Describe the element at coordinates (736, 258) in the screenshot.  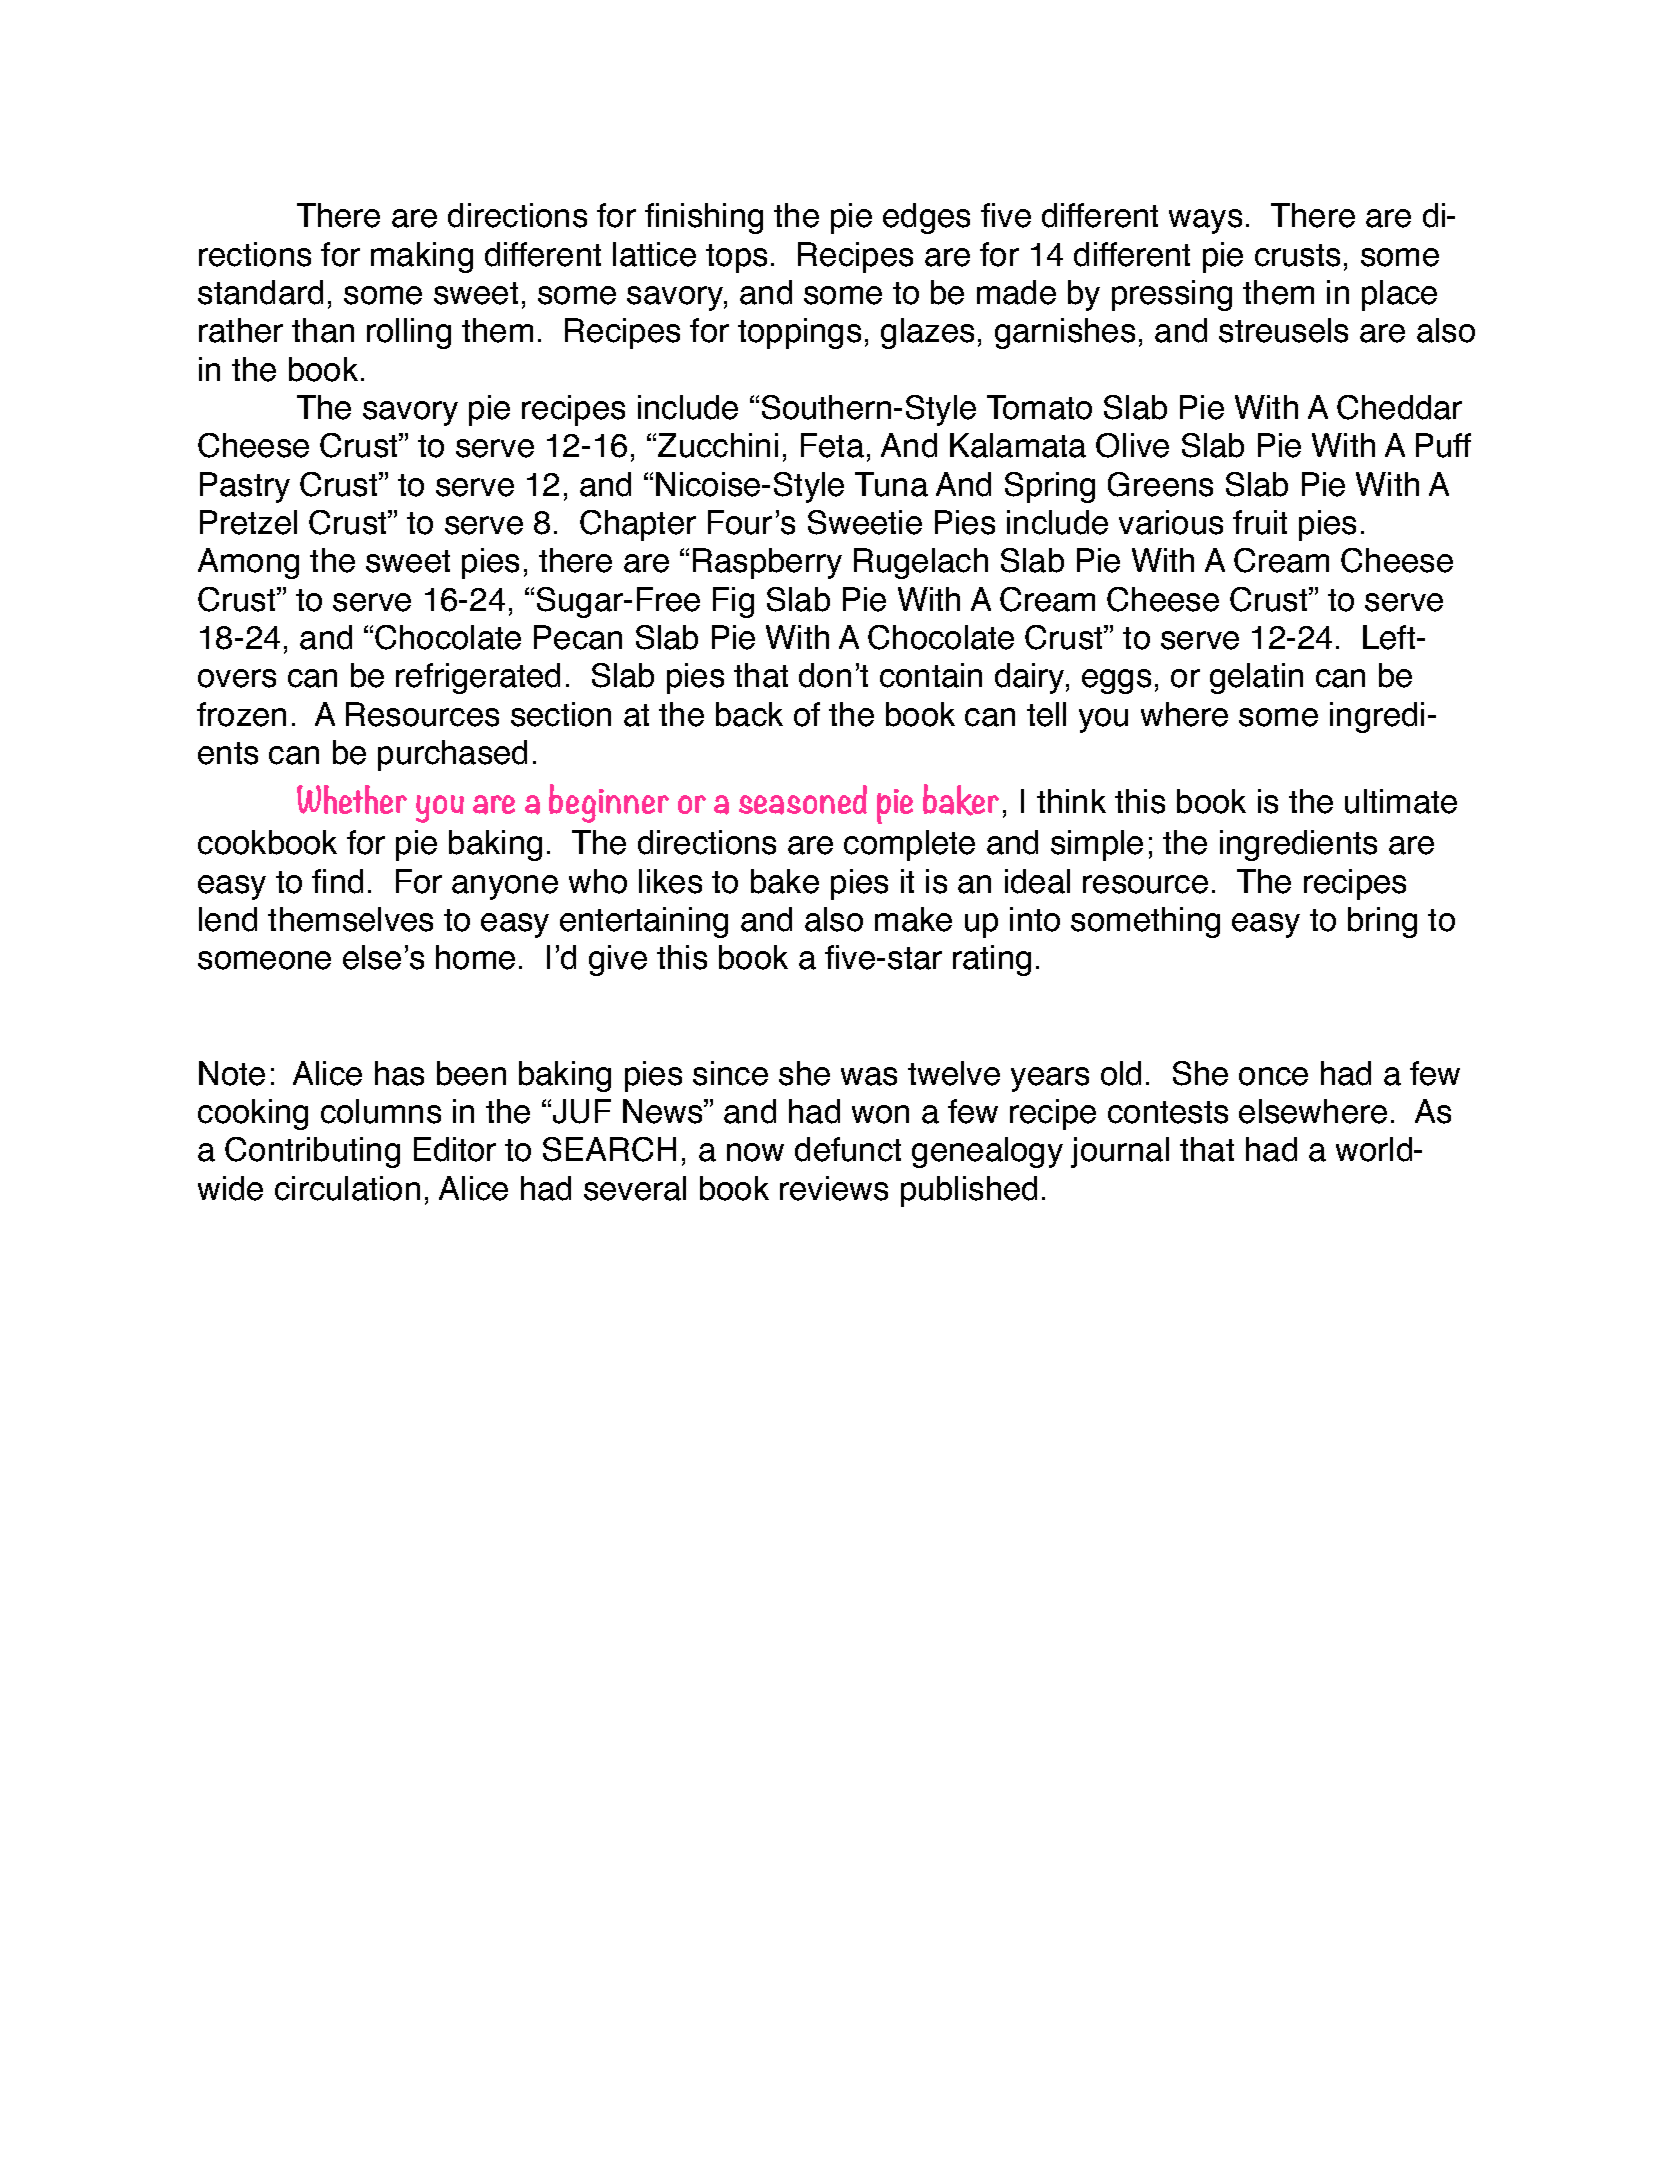
I see `tops` at that location.
